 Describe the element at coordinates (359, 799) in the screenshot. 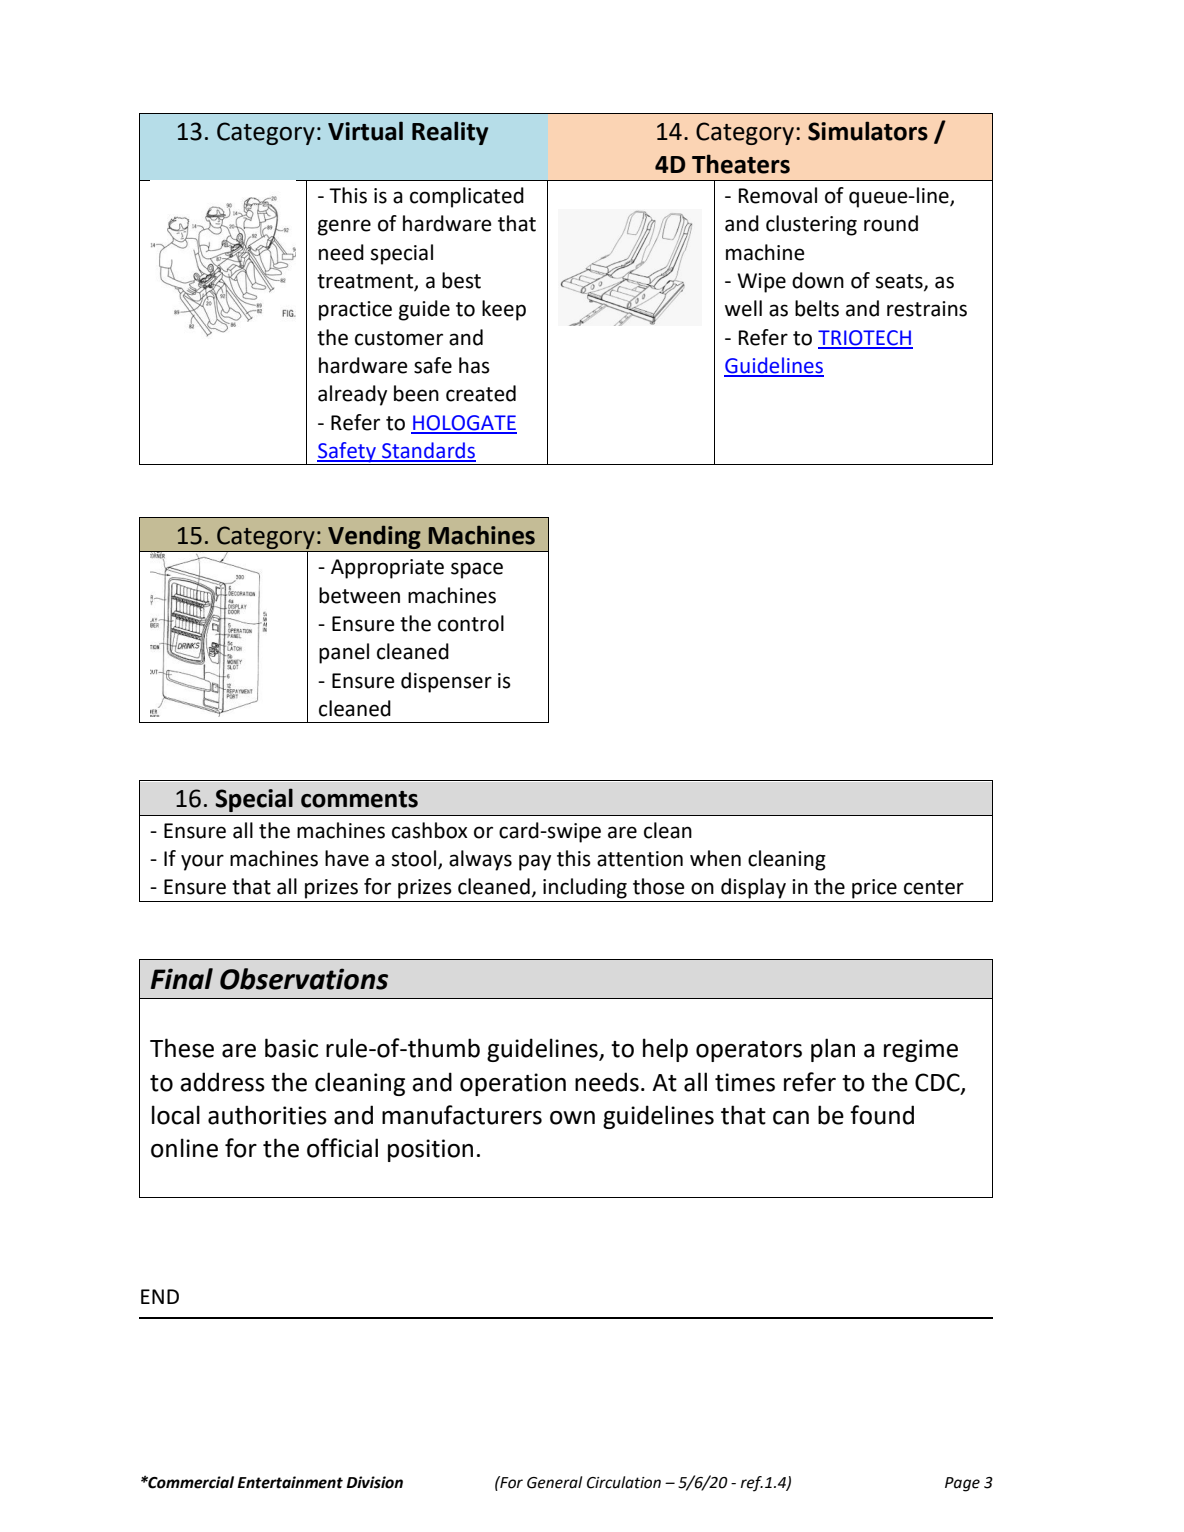

I see `comments` at that location.
